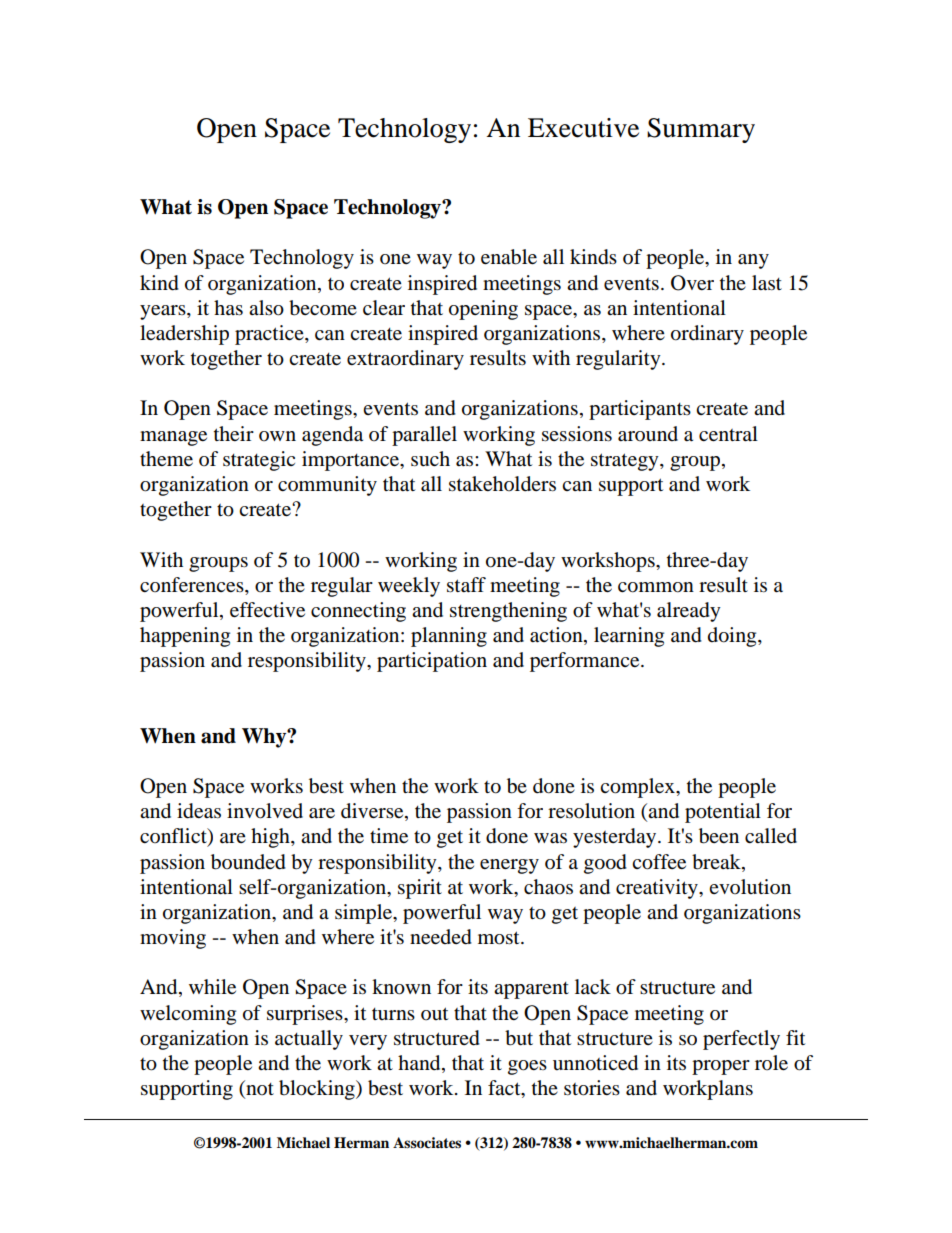 This image has width=952, height=1233. I want to click on actually, so click(309, 1040).
